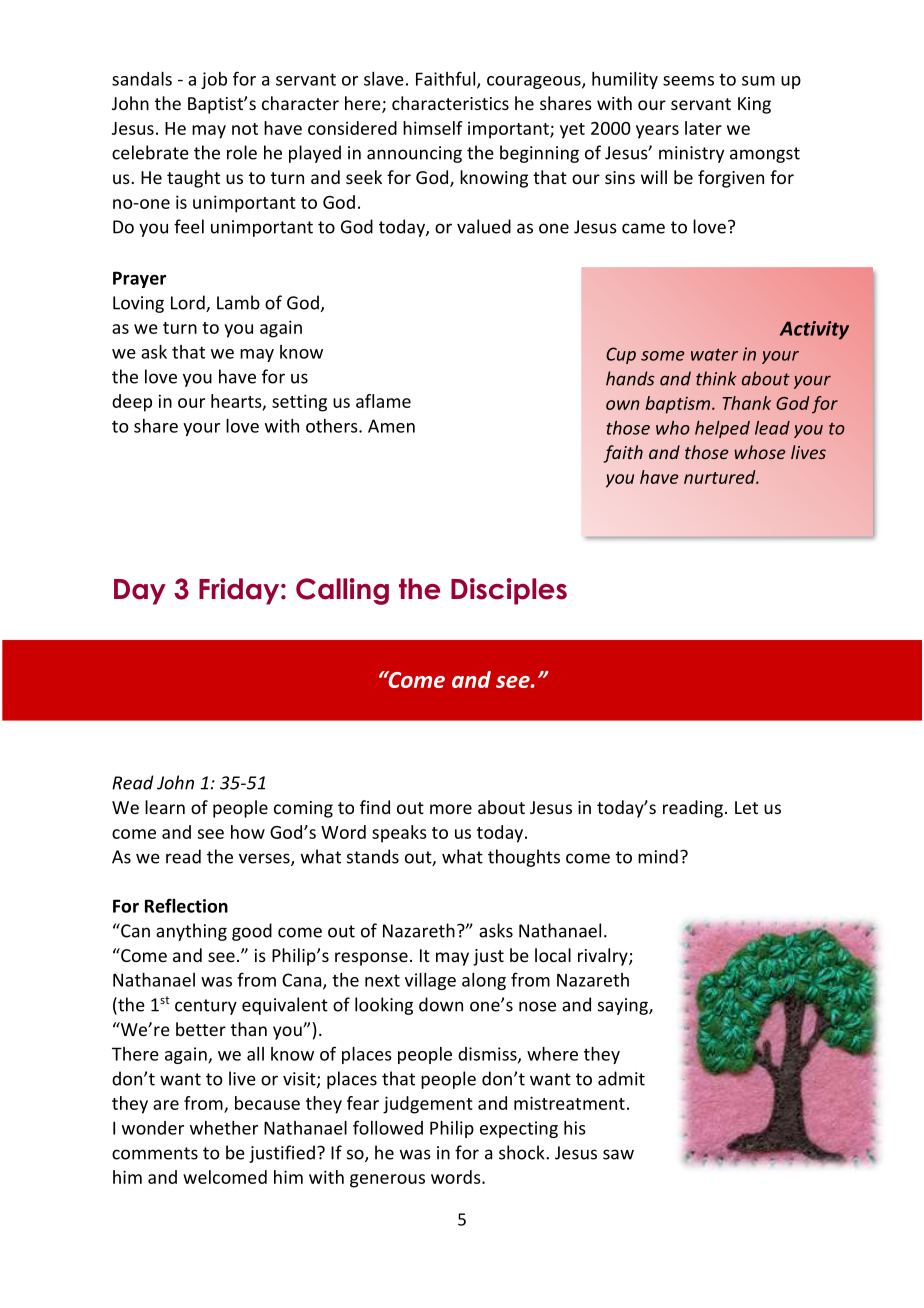 The width and height of the screenshot is (924, 1308). Describe the element at coordinates (189, 303) in the screenshot. I see `Lord` at that location.
